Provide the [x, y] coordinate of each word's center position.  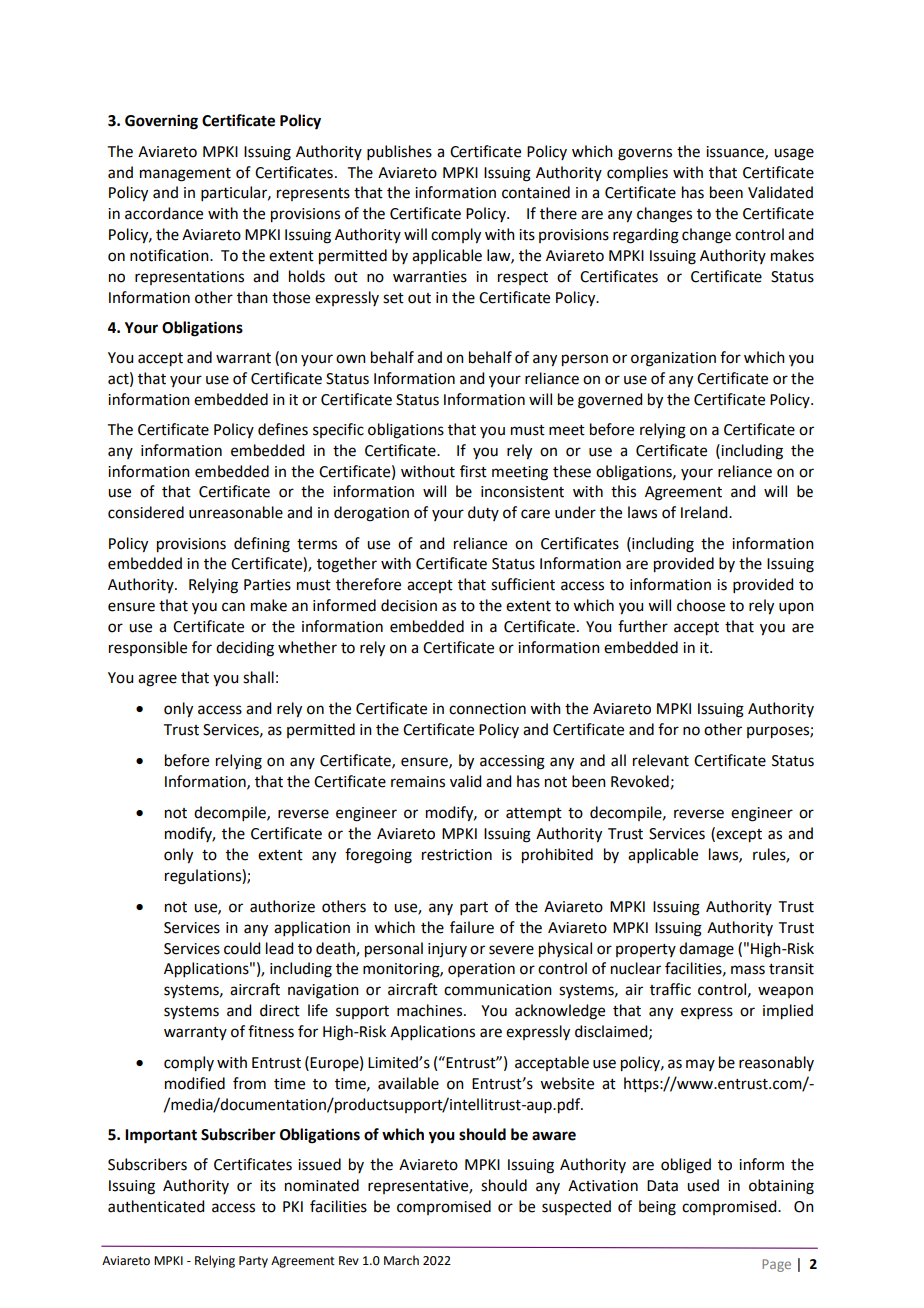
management [185, 175]
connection [487, 709]
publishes [399, 152]
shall [258, 677]
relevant [661, 760]
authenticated [156, 1206]
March [401, 1260]
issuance [736, 152]
